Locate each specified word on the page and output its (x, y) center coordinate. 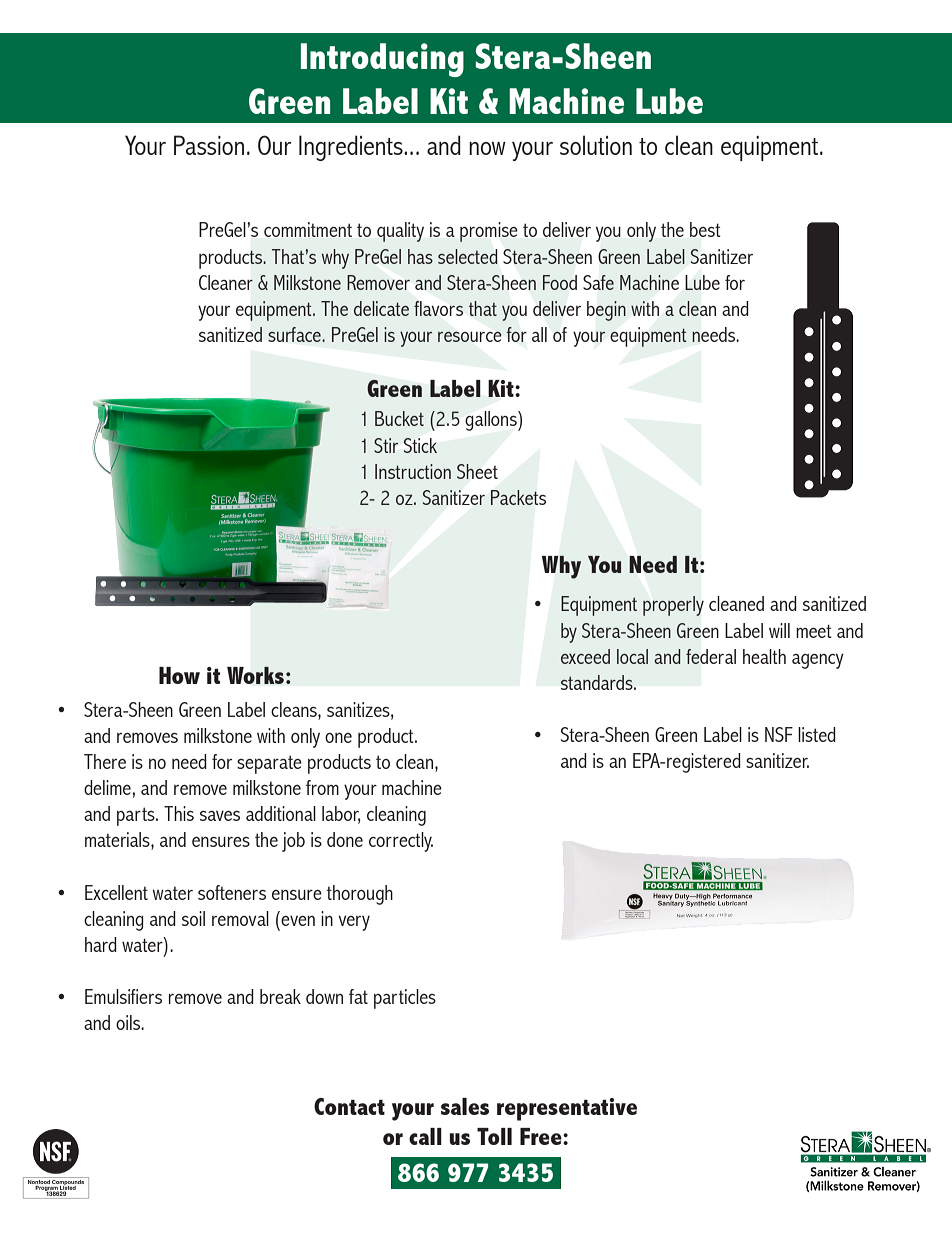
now (487, 148)
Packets (518, 497)
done (345, 839)
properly (673, 606)
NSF (779, 734)
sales (465, 1106)
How (179, 675)
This (179, 813)
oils (129, 1022)
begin (606, 311)
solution (596, 145)
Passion (209, 145)
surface (295, 334)
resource (469, 337)
